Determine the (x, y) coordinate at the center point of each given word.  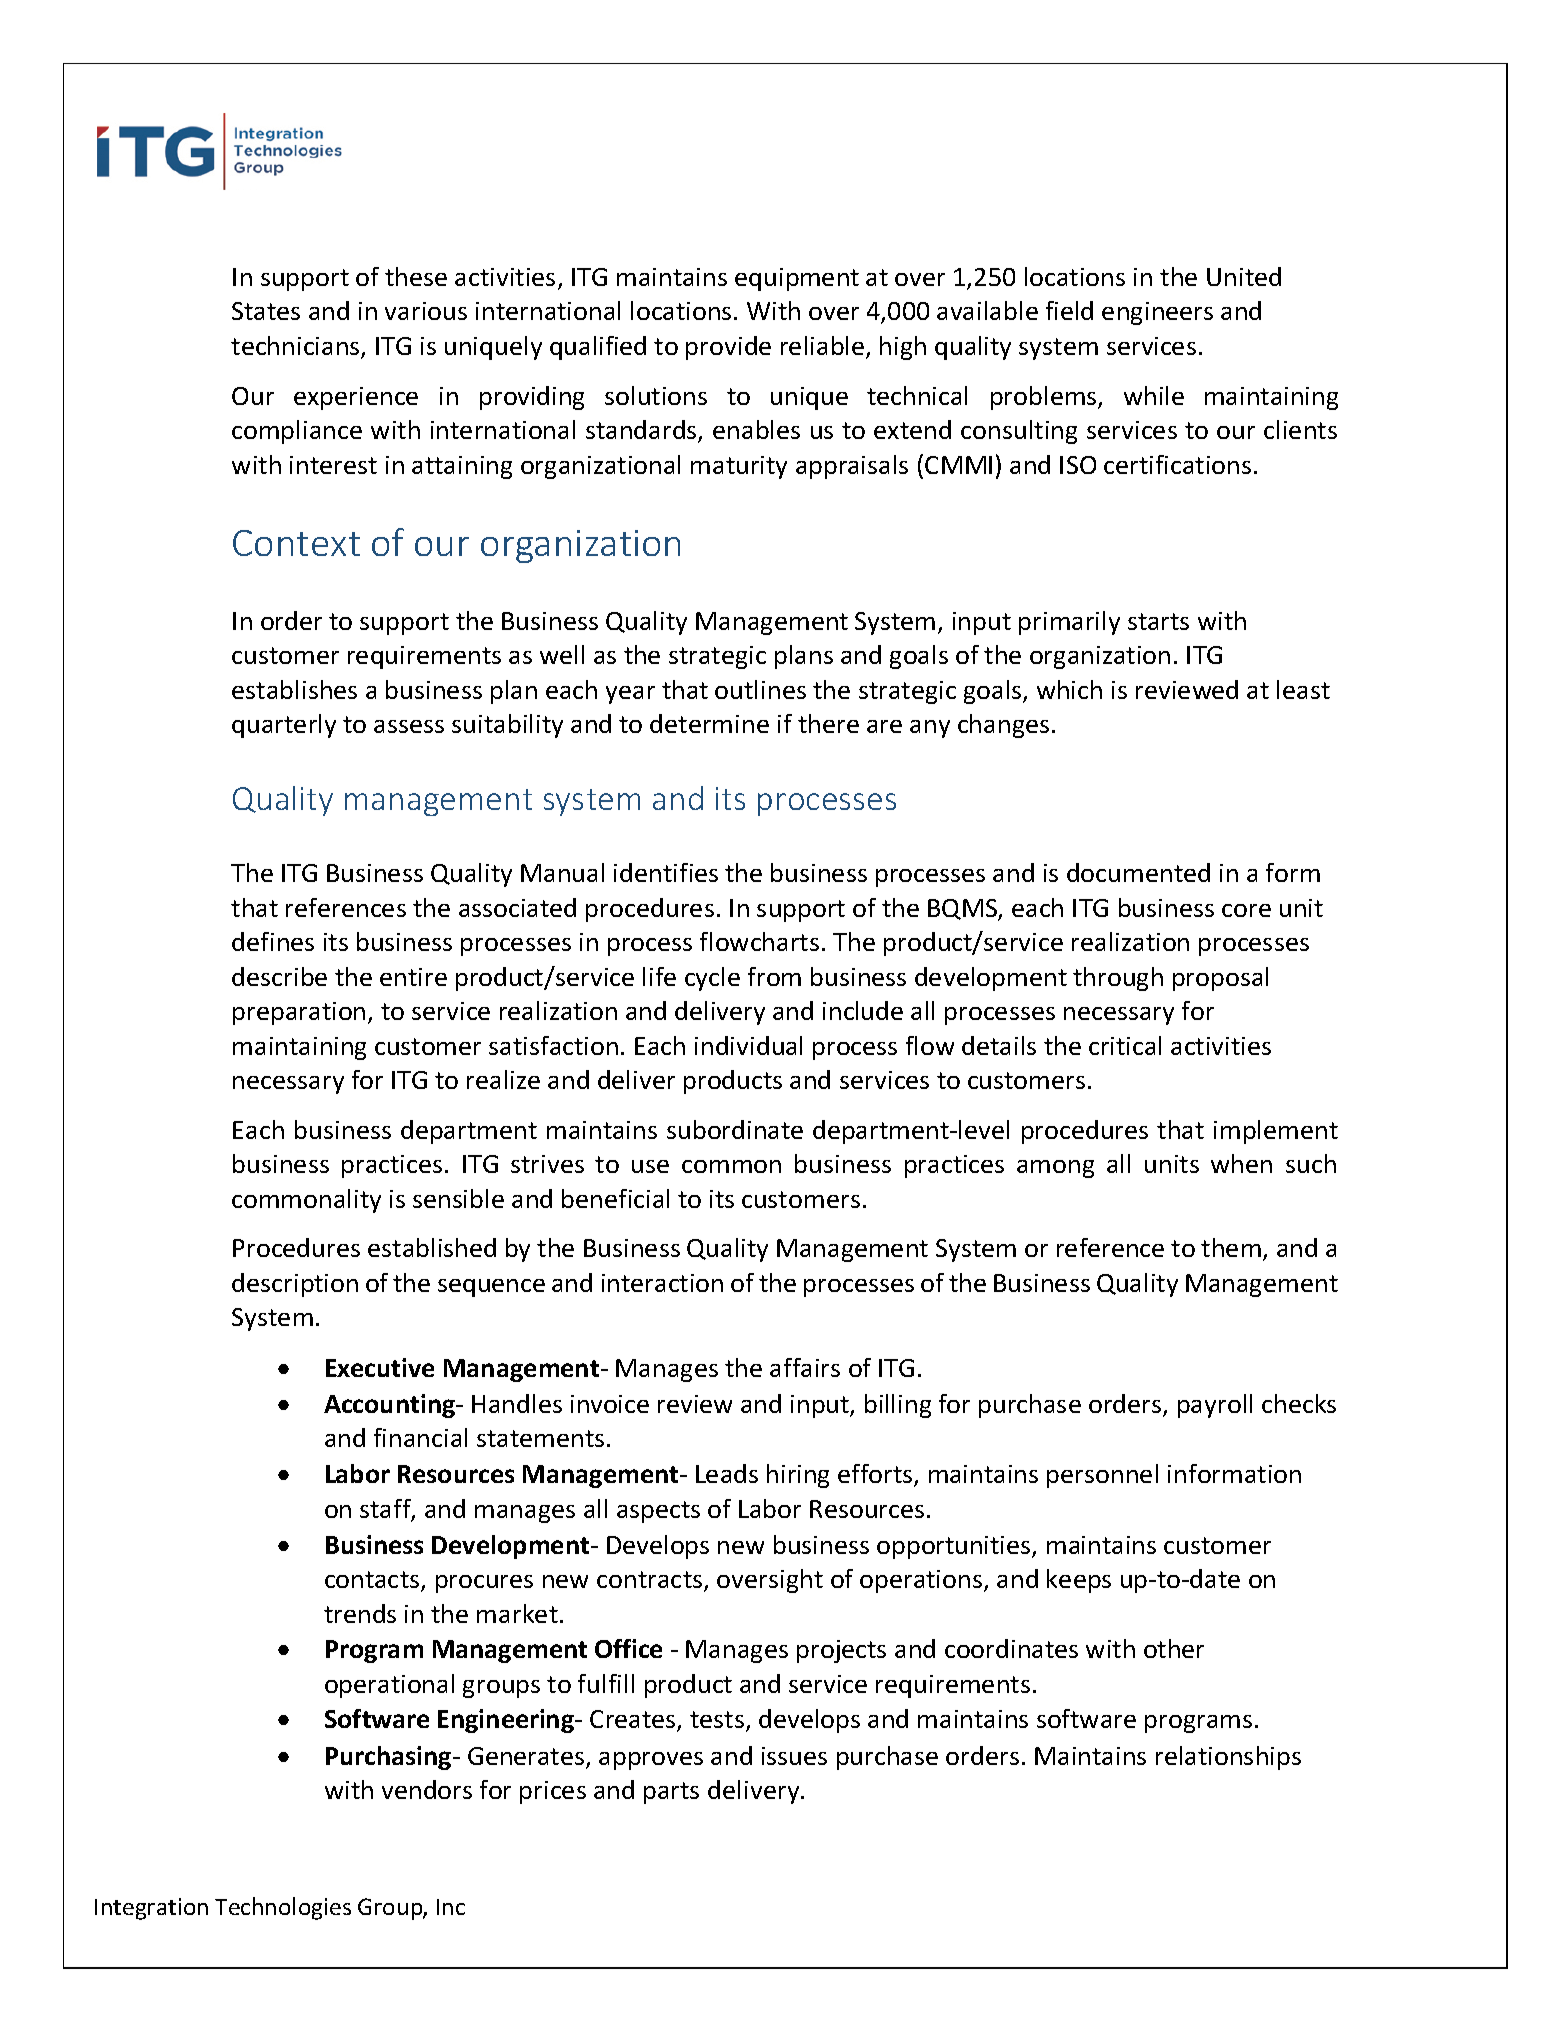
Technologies (283, 1908)
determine (709, 723)
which (1069, 689)
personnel (1102, 1476)
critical (1125, 1045)
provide (728, 348)
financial (420, 1437)
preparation (299, 1013)
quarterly (284, 726)
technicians (296, 347)
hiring (798, 1476)
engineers (1157, 313)
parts (671, 1793)
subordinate (735, 1129)
